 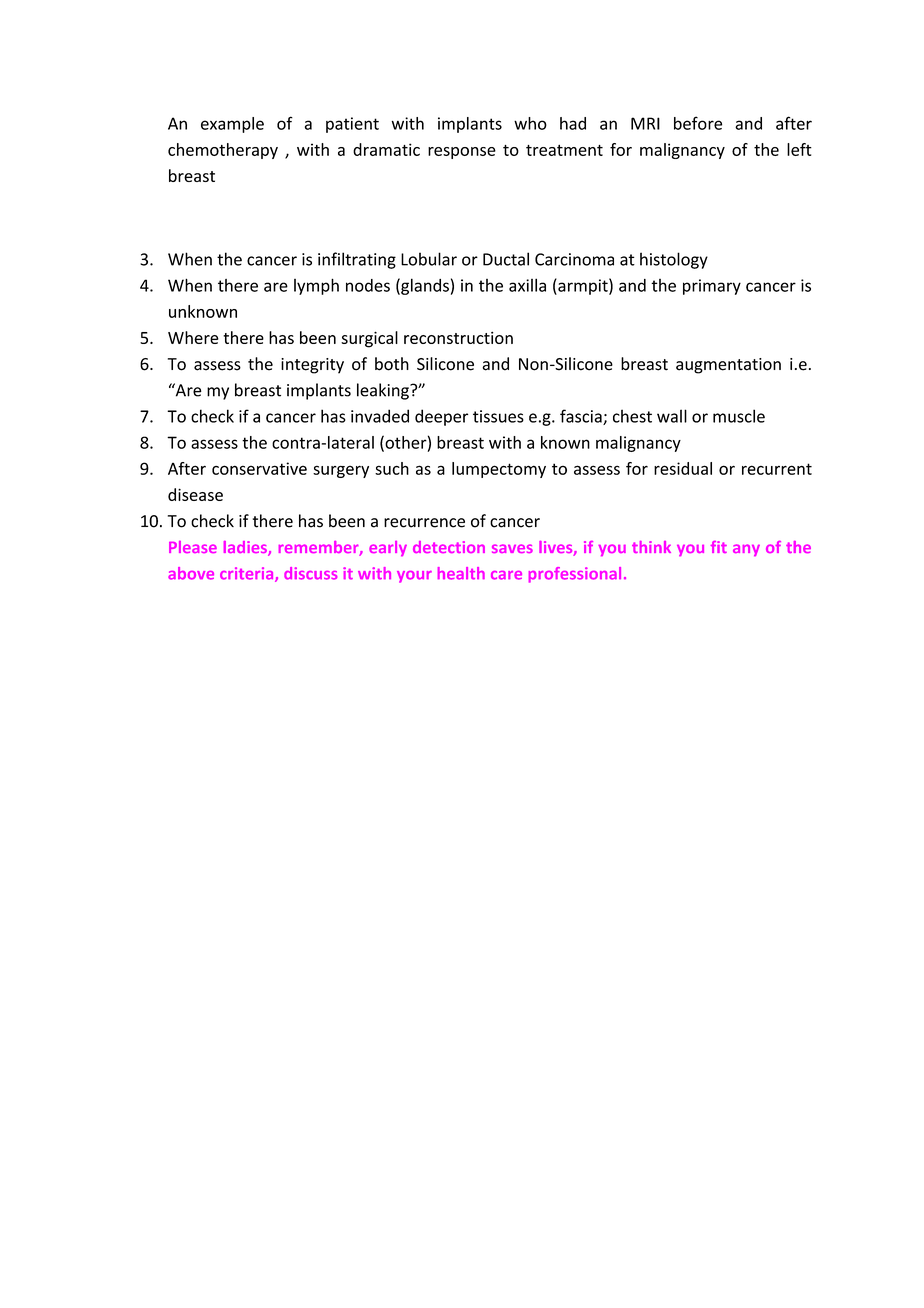 What do you see at coordinates (527, 285) in the screenshot?
I see `axilla` at bounding box center [527, 285].
